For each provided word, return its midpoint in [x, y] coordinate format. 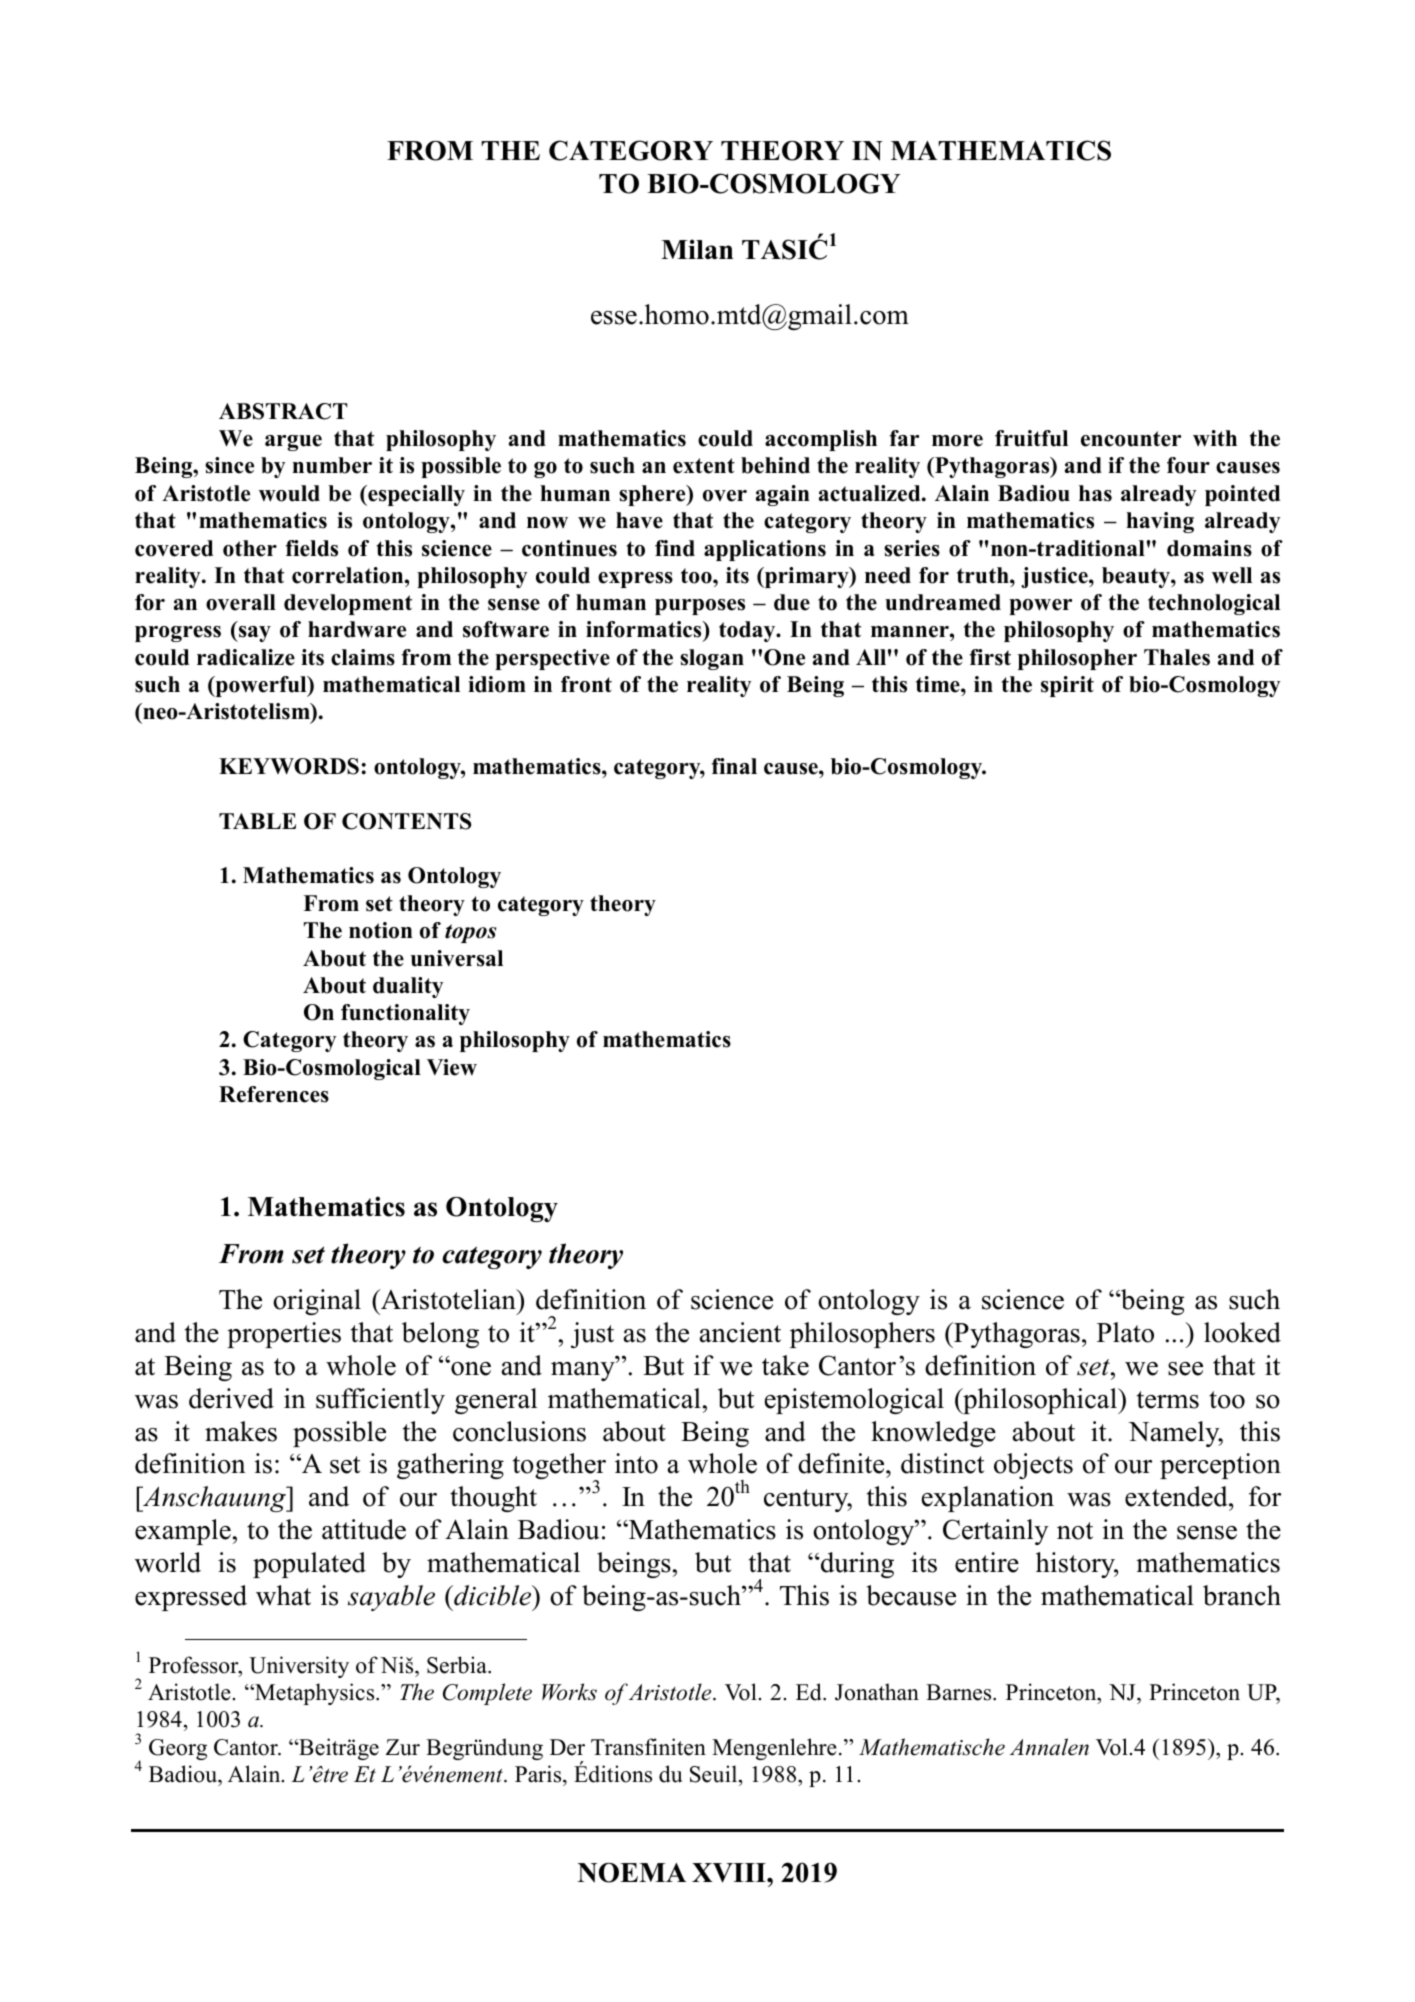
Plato [1125, 1332]
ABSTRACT [283, 411]
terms [1168, 1400]
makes [241, 1431]
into [636, 1463]
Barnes [960, 1692]
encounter [1131, 439]
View [452, 1067]
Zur [403, 1747]
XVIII [730, 1873]
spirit [1067, 686]
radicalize [246, 657]
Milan [697, 249]
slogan [712, 659]
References [274, 1094]
